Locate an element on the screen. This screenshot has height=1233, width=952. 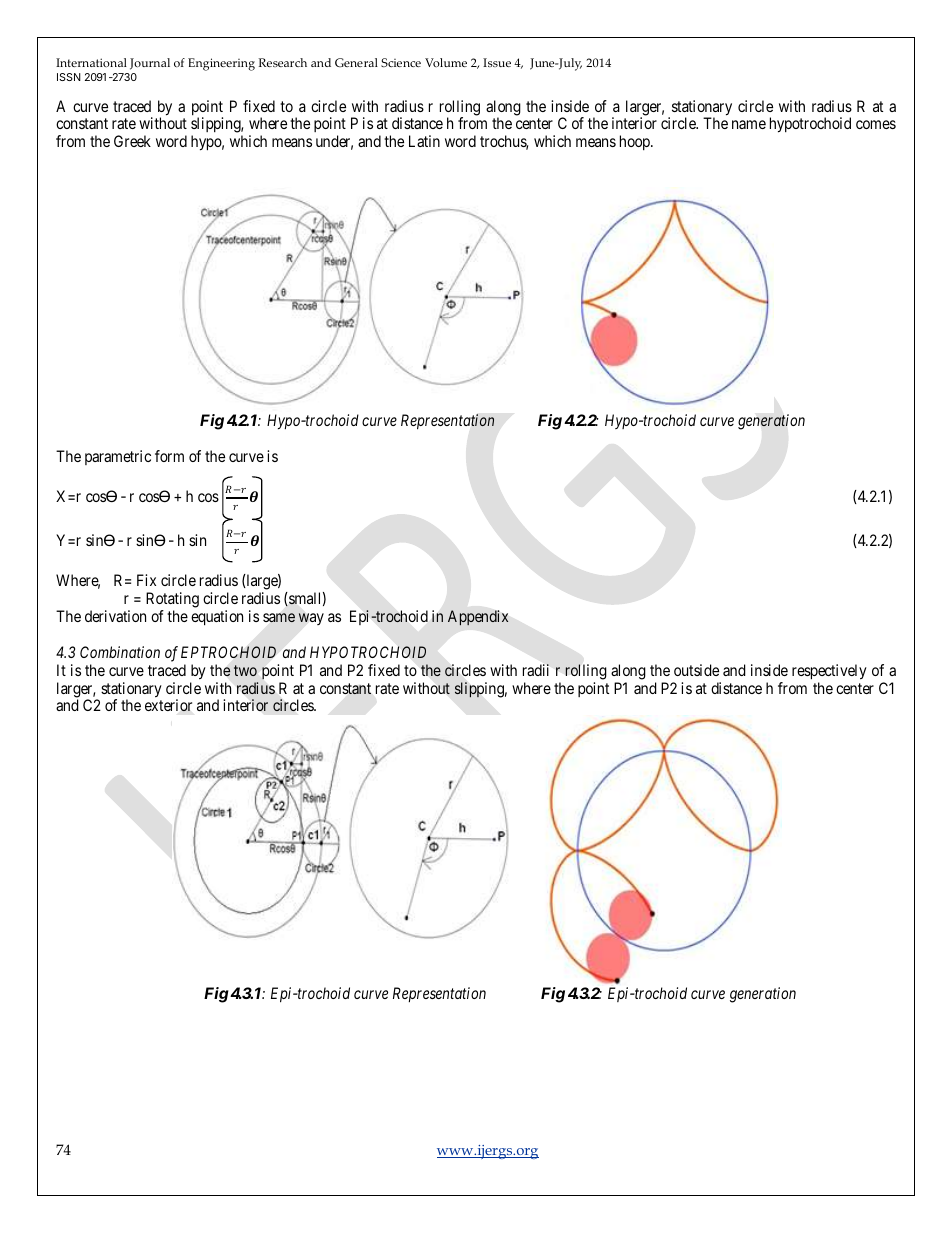
Issue is located at coordinates (497, 62).
